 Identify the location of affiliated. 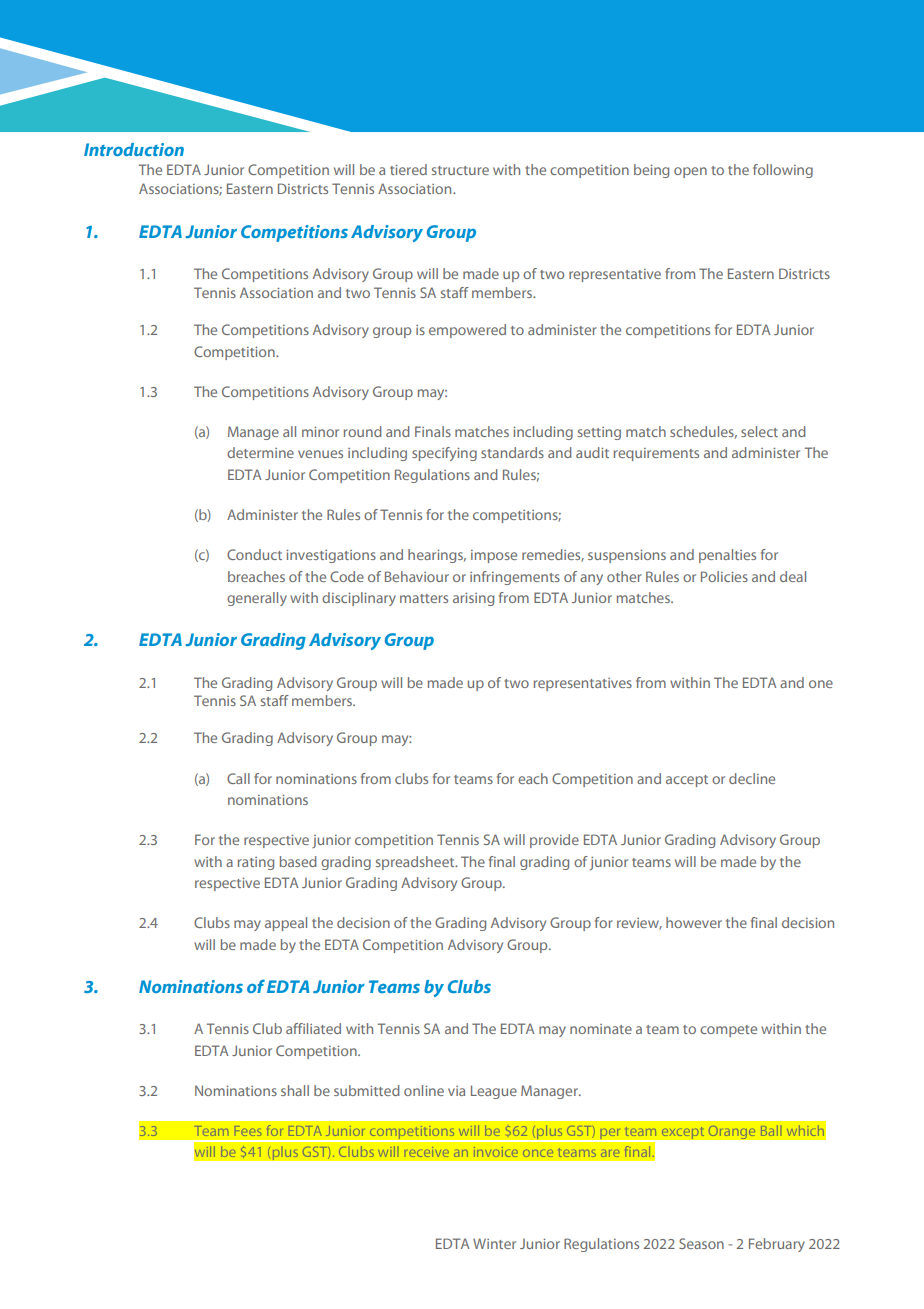
(313, 1028).
